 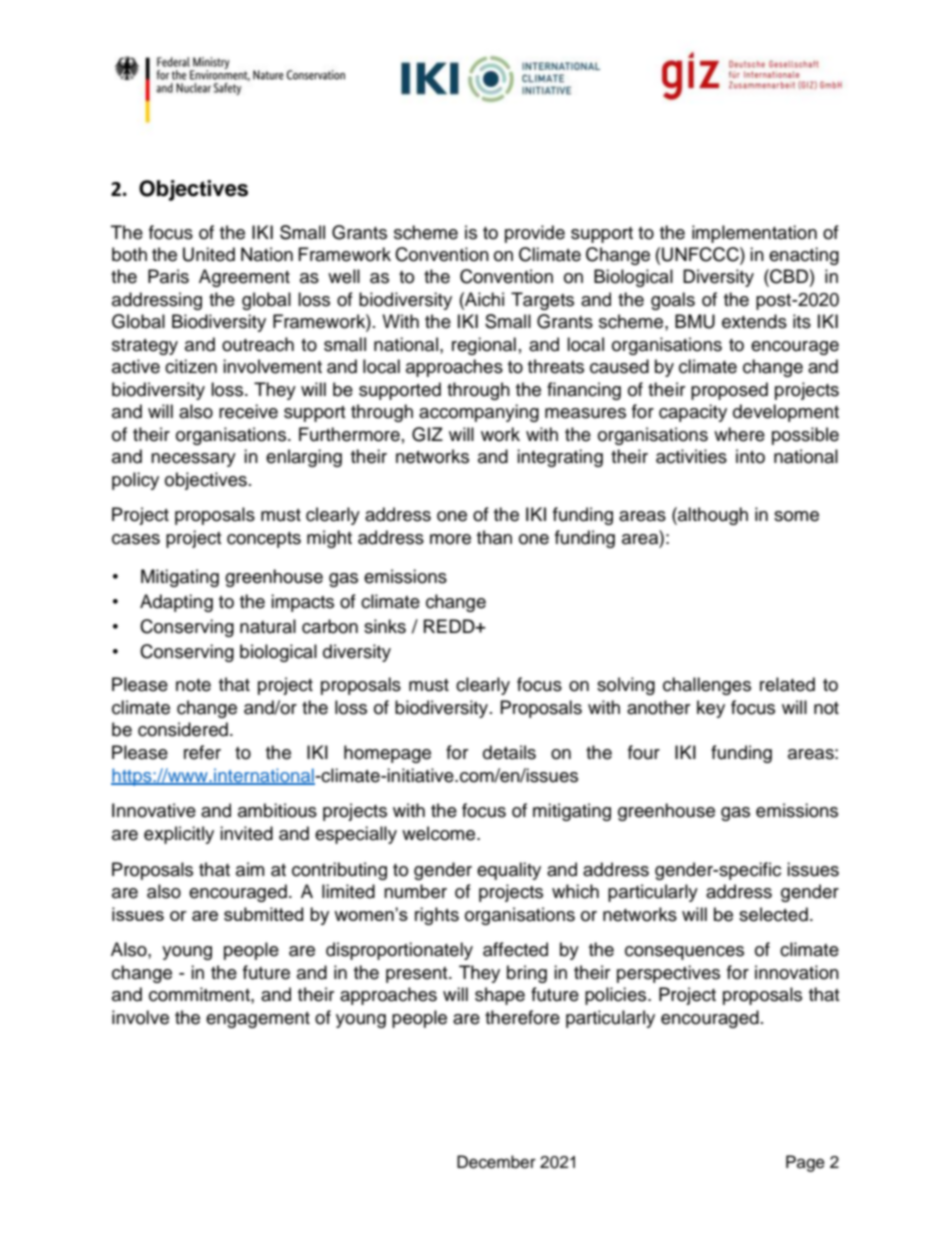 I want to click on United, so click(x=209, y=254).
